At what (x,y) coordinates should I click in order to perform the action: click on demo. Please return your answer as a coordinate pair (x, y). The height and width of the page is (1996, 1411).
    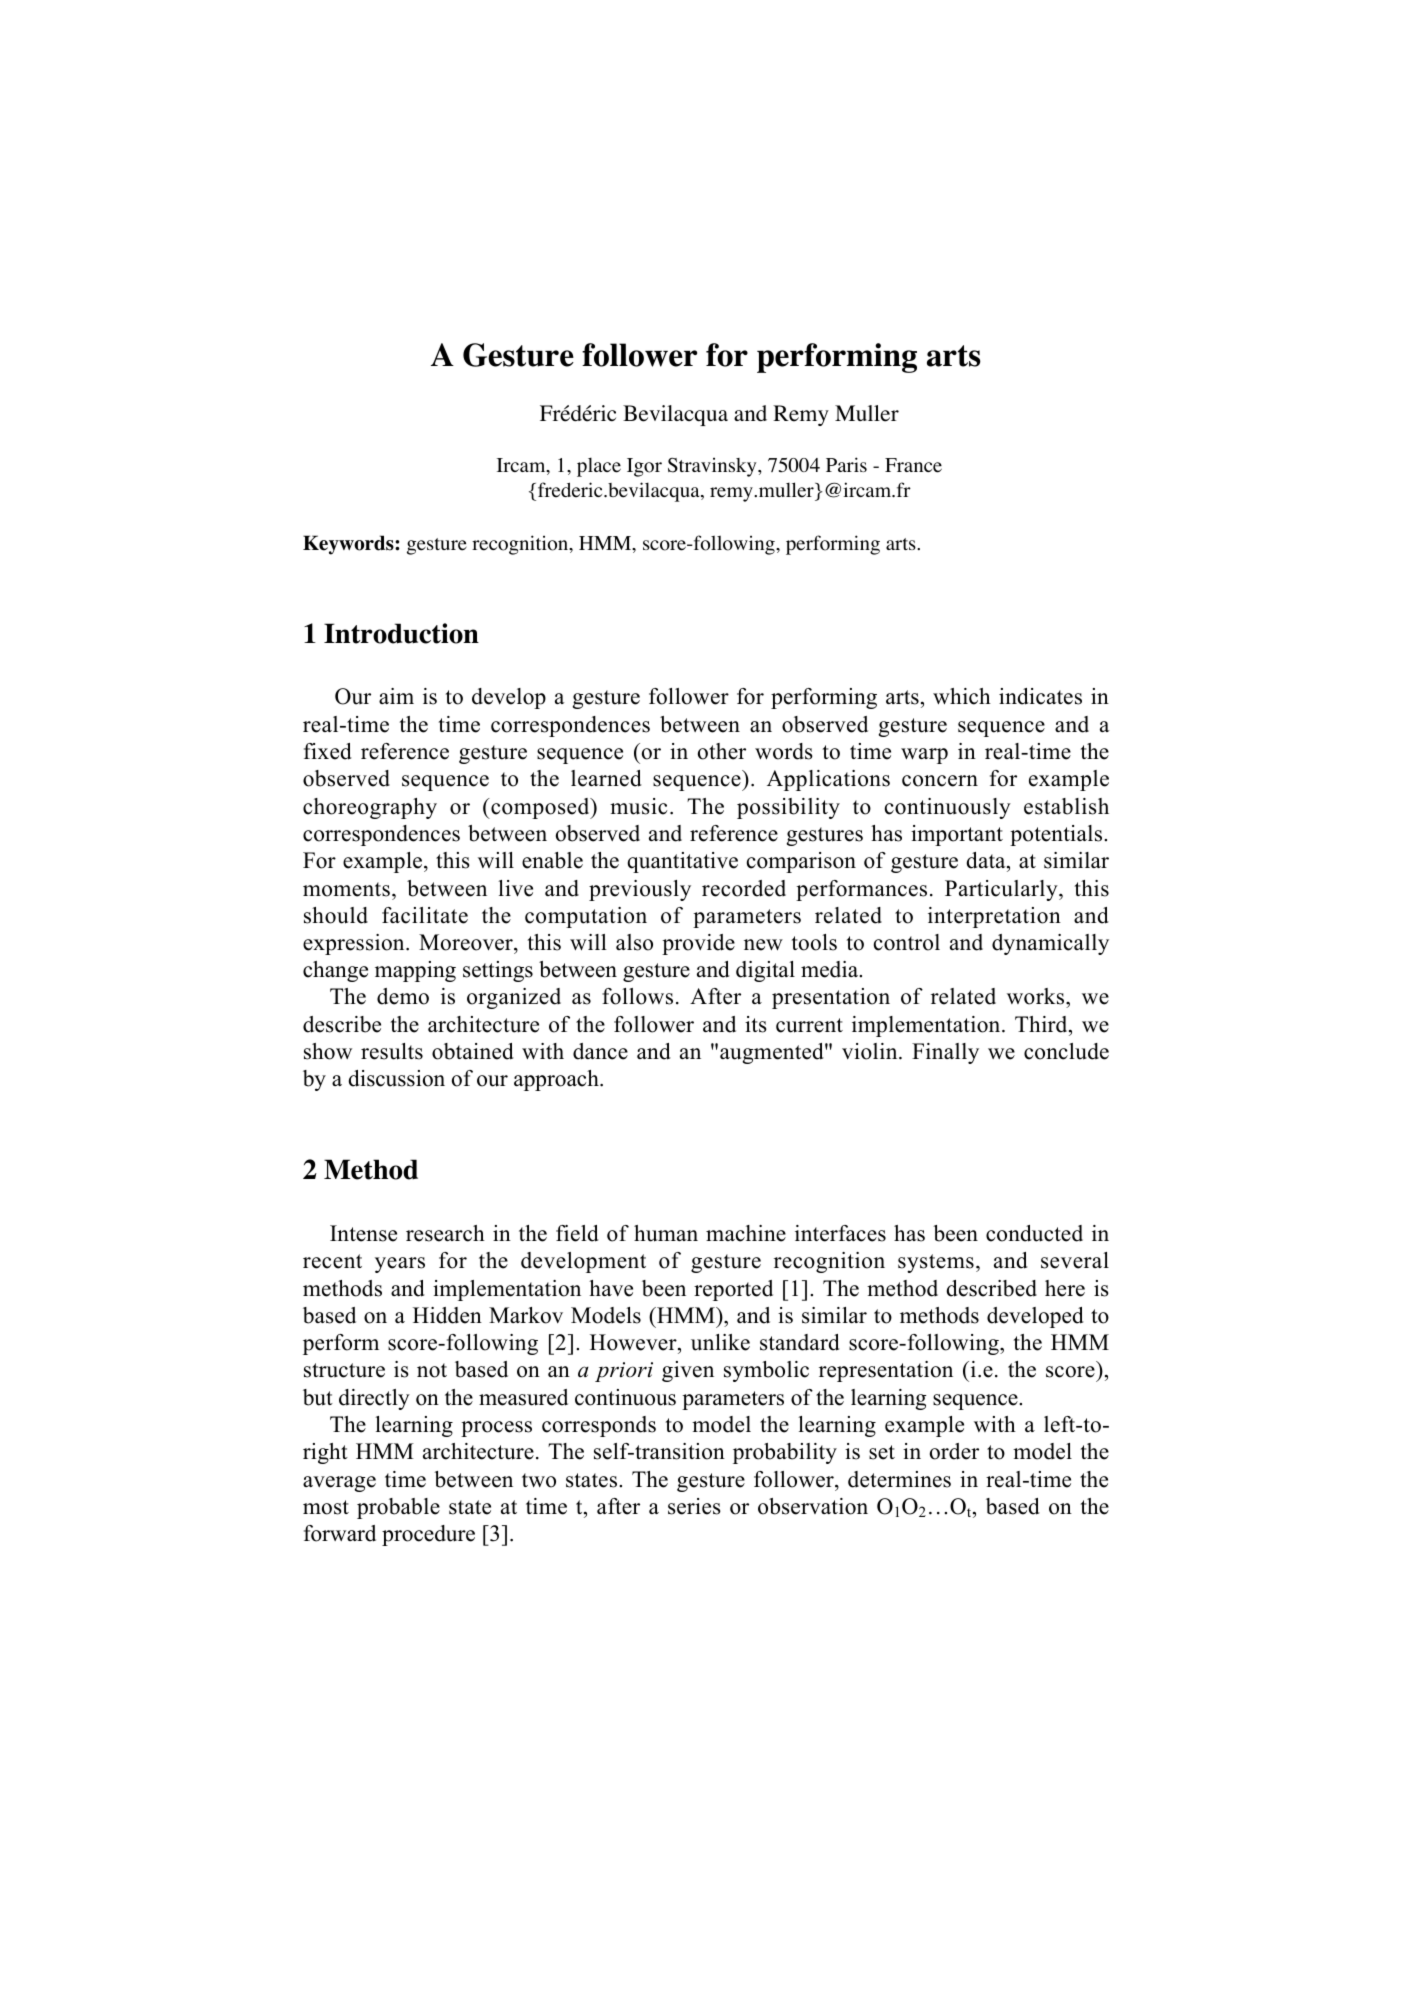
    Looking at the image, I should click on (403, 996).
